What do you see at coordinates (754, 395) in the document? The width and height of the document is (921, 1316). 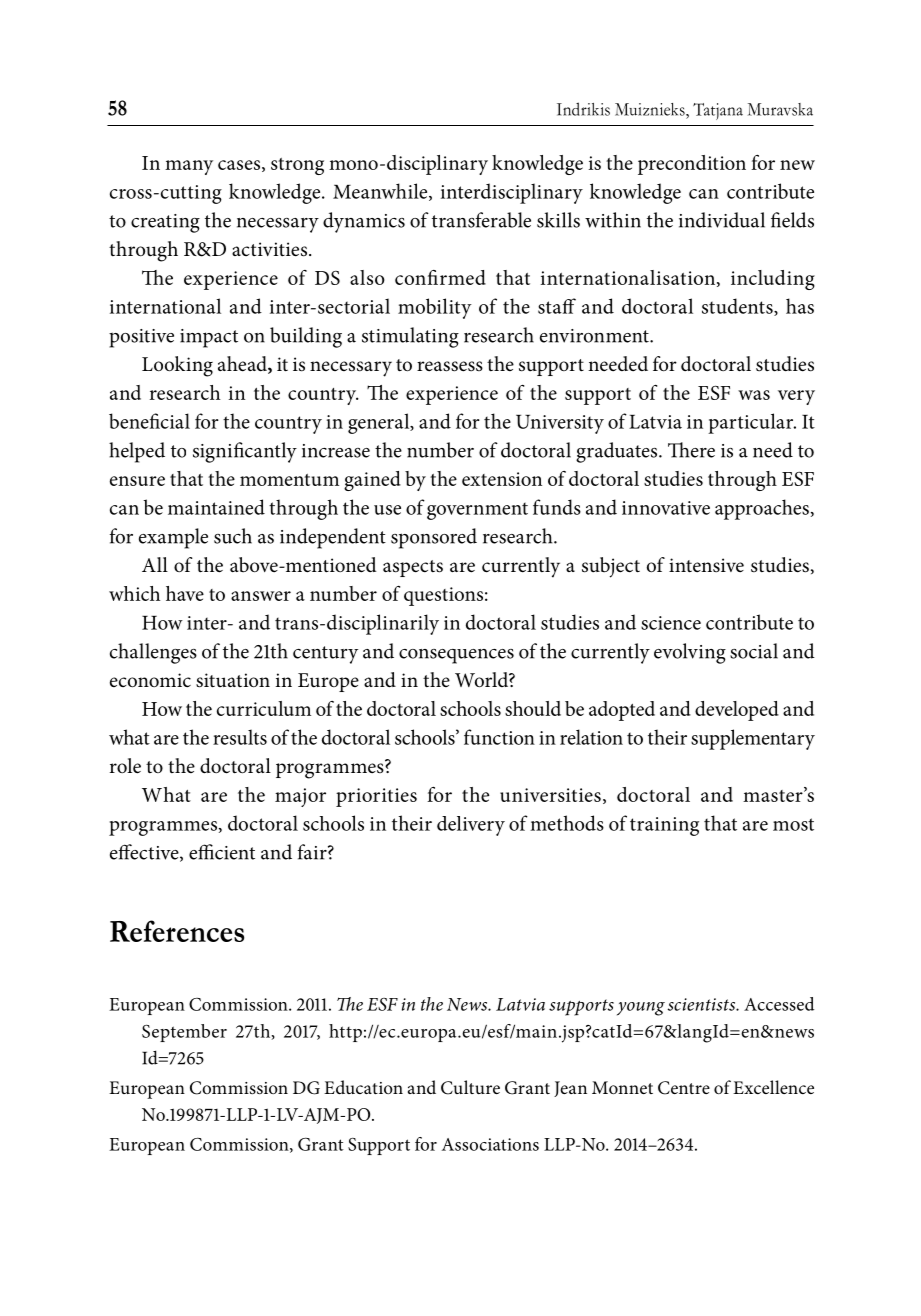 I see `was` at bounding box center [754, 395].
